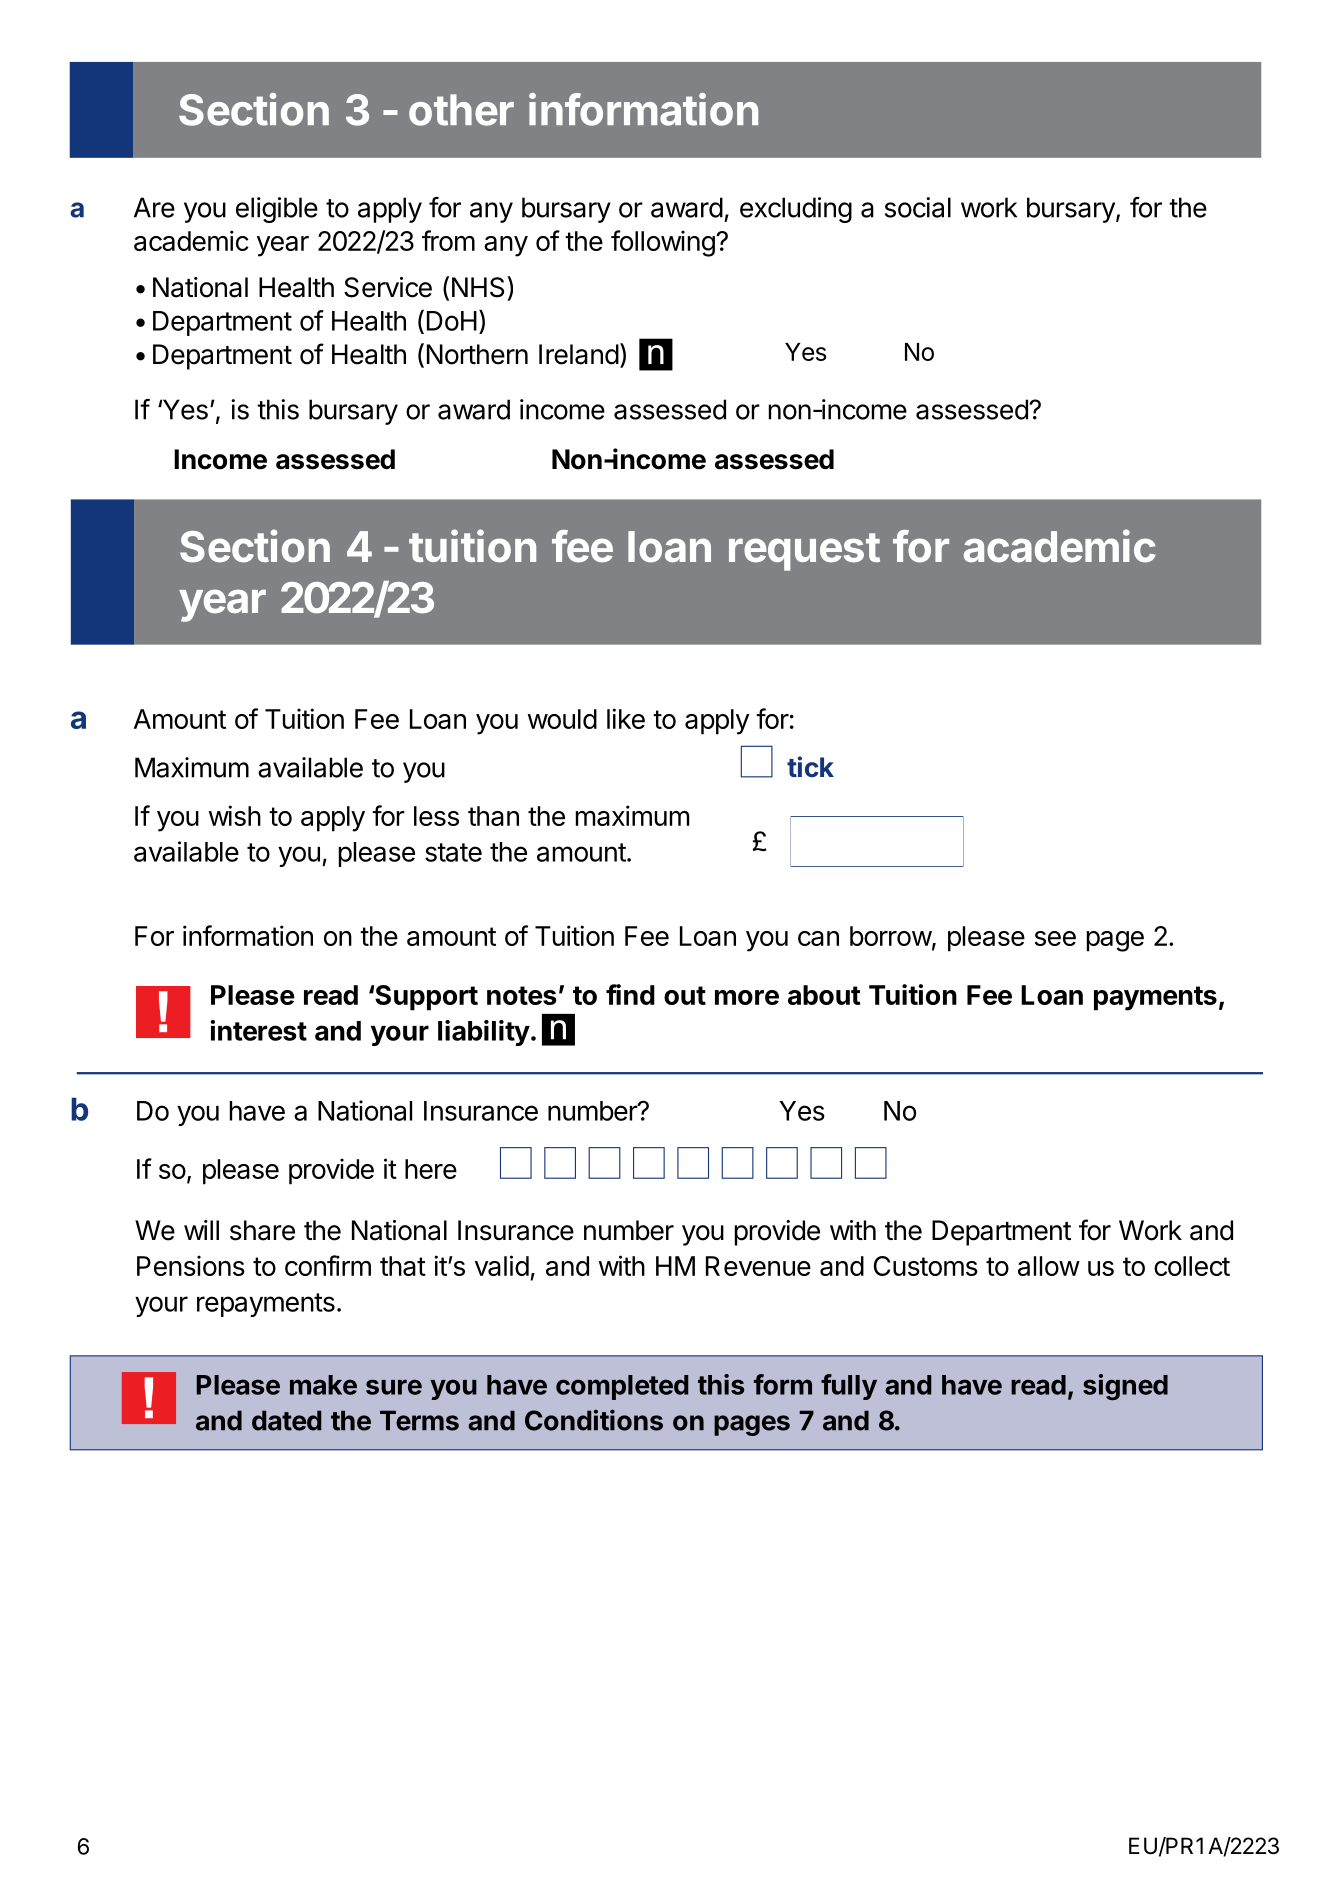 This screenshot has height=1882, width=1331. Describe the element at coordinates (1055, 938) in the screenshot. I see `see` at that location.
